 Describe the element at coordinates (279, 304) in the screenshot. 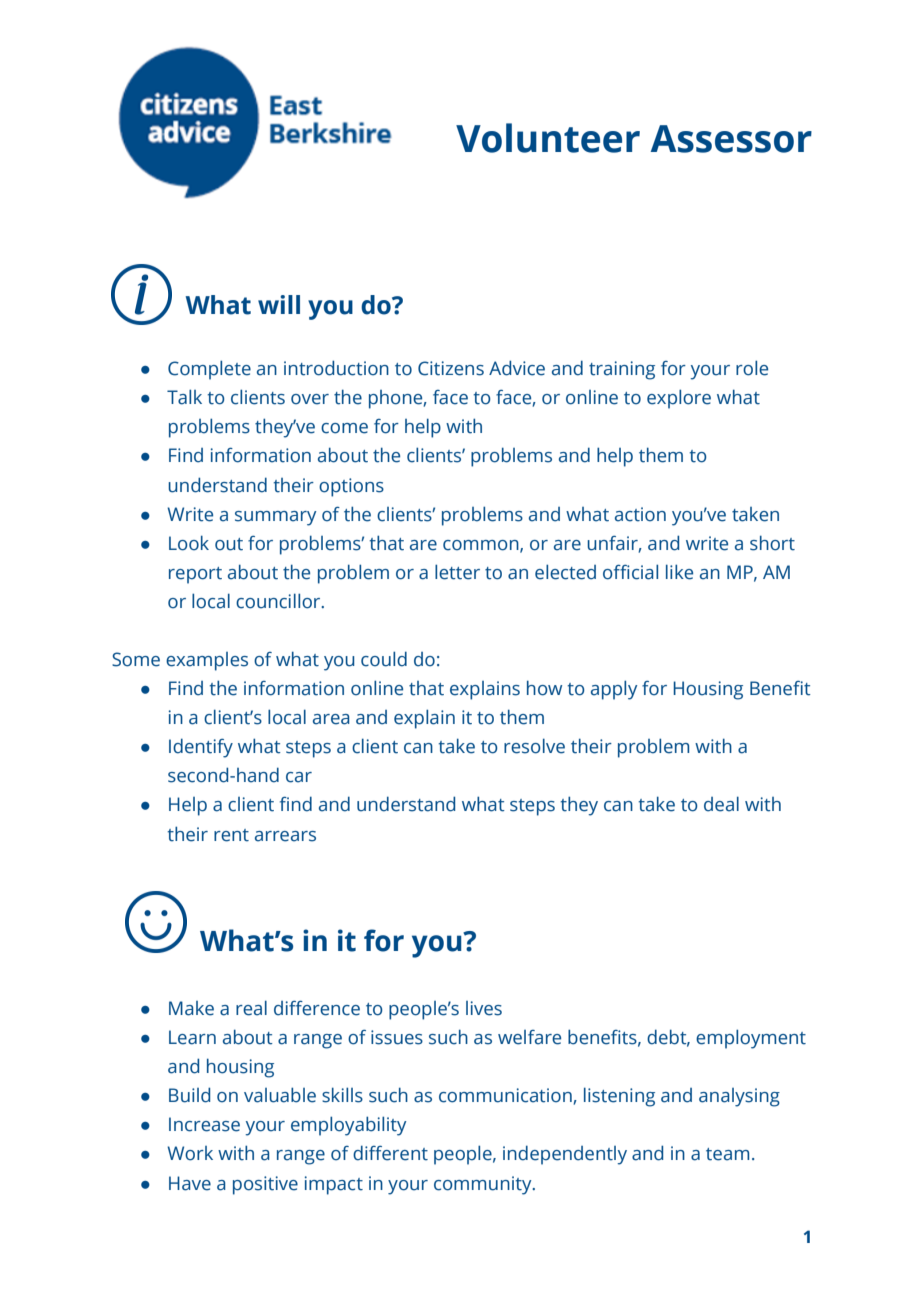

I see `will` at that location.
